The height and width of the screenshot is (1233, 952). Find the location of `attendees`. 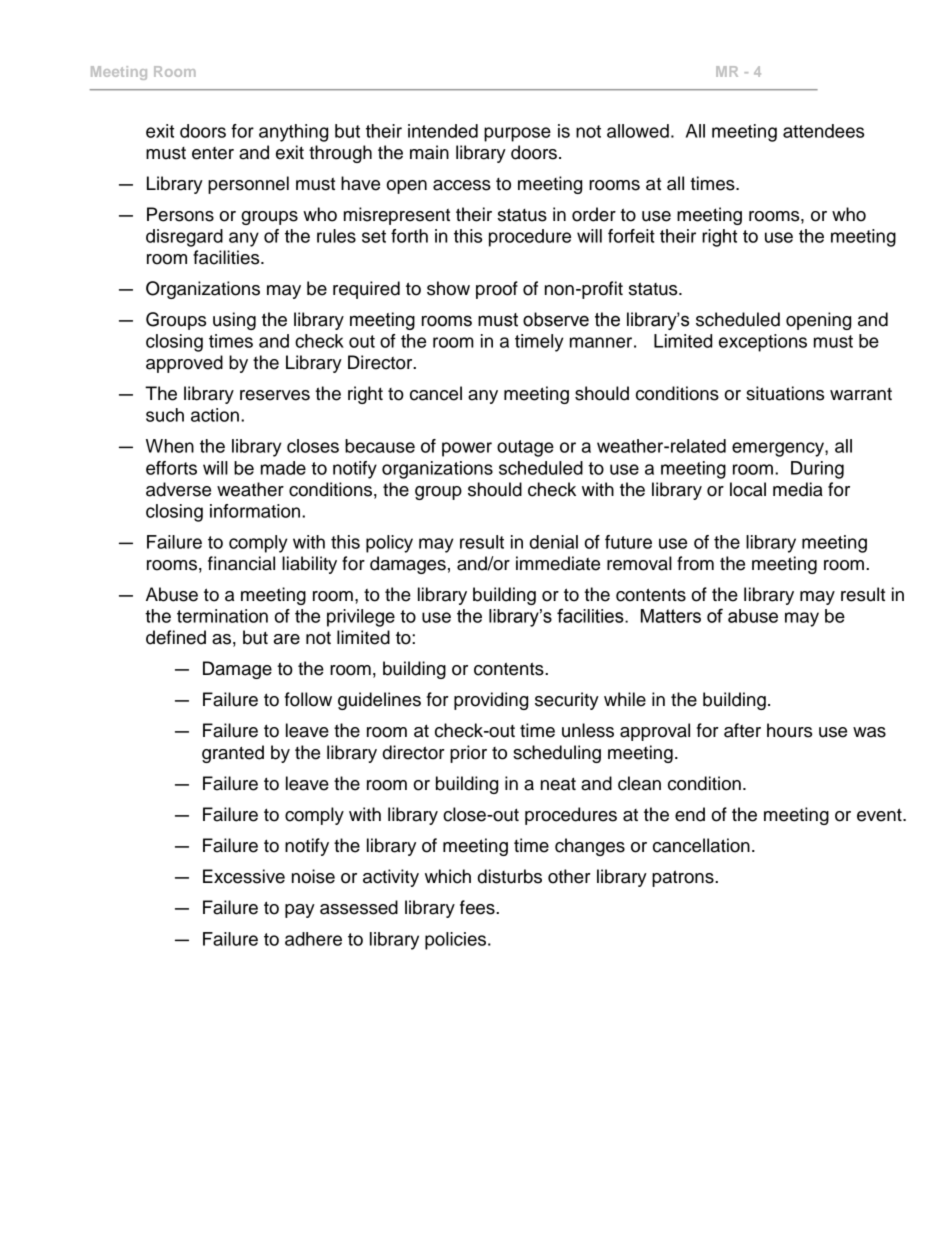

attendees is located at coordinates (823, 131).
